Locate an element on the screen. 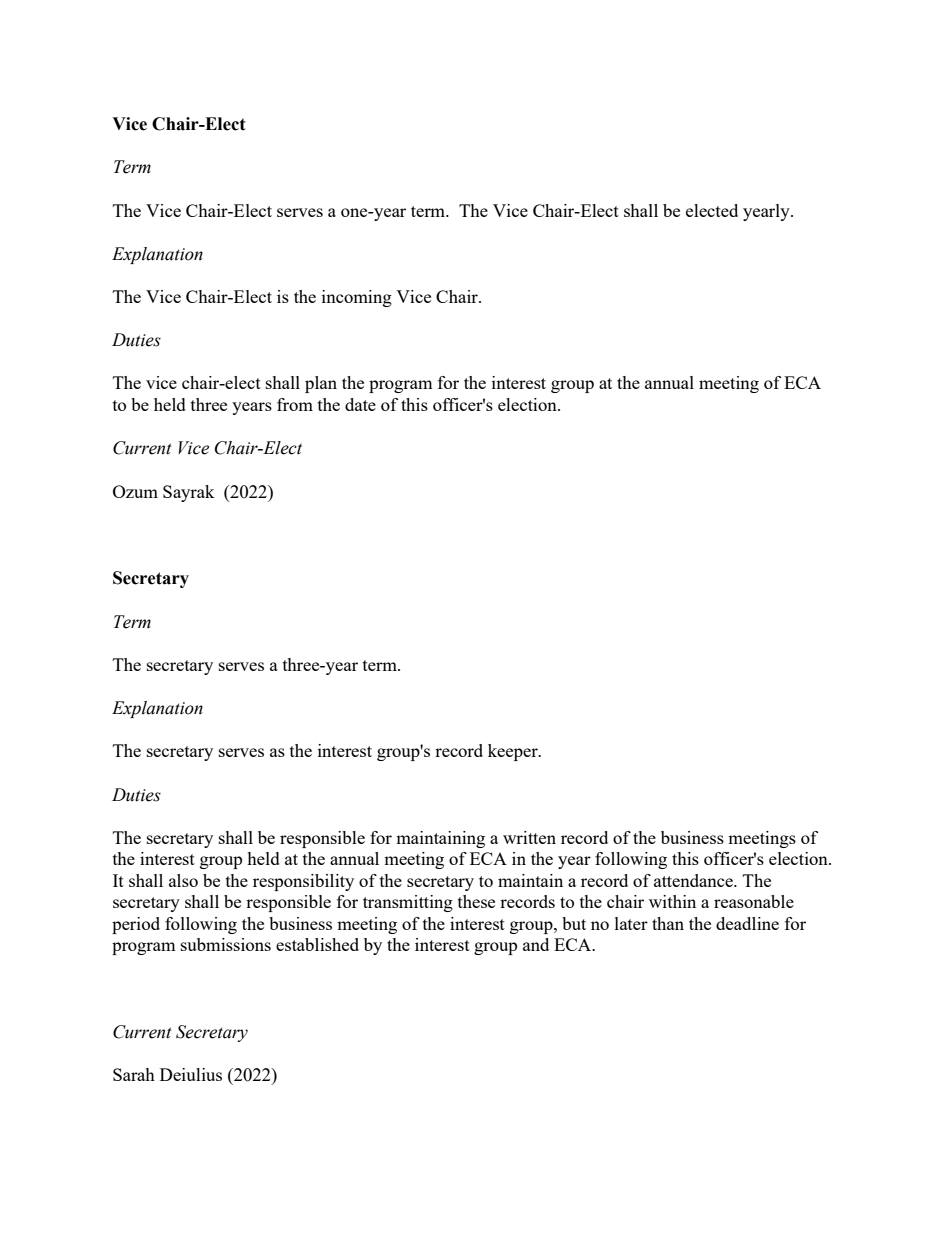  written is located at coordinates (529, 837).
